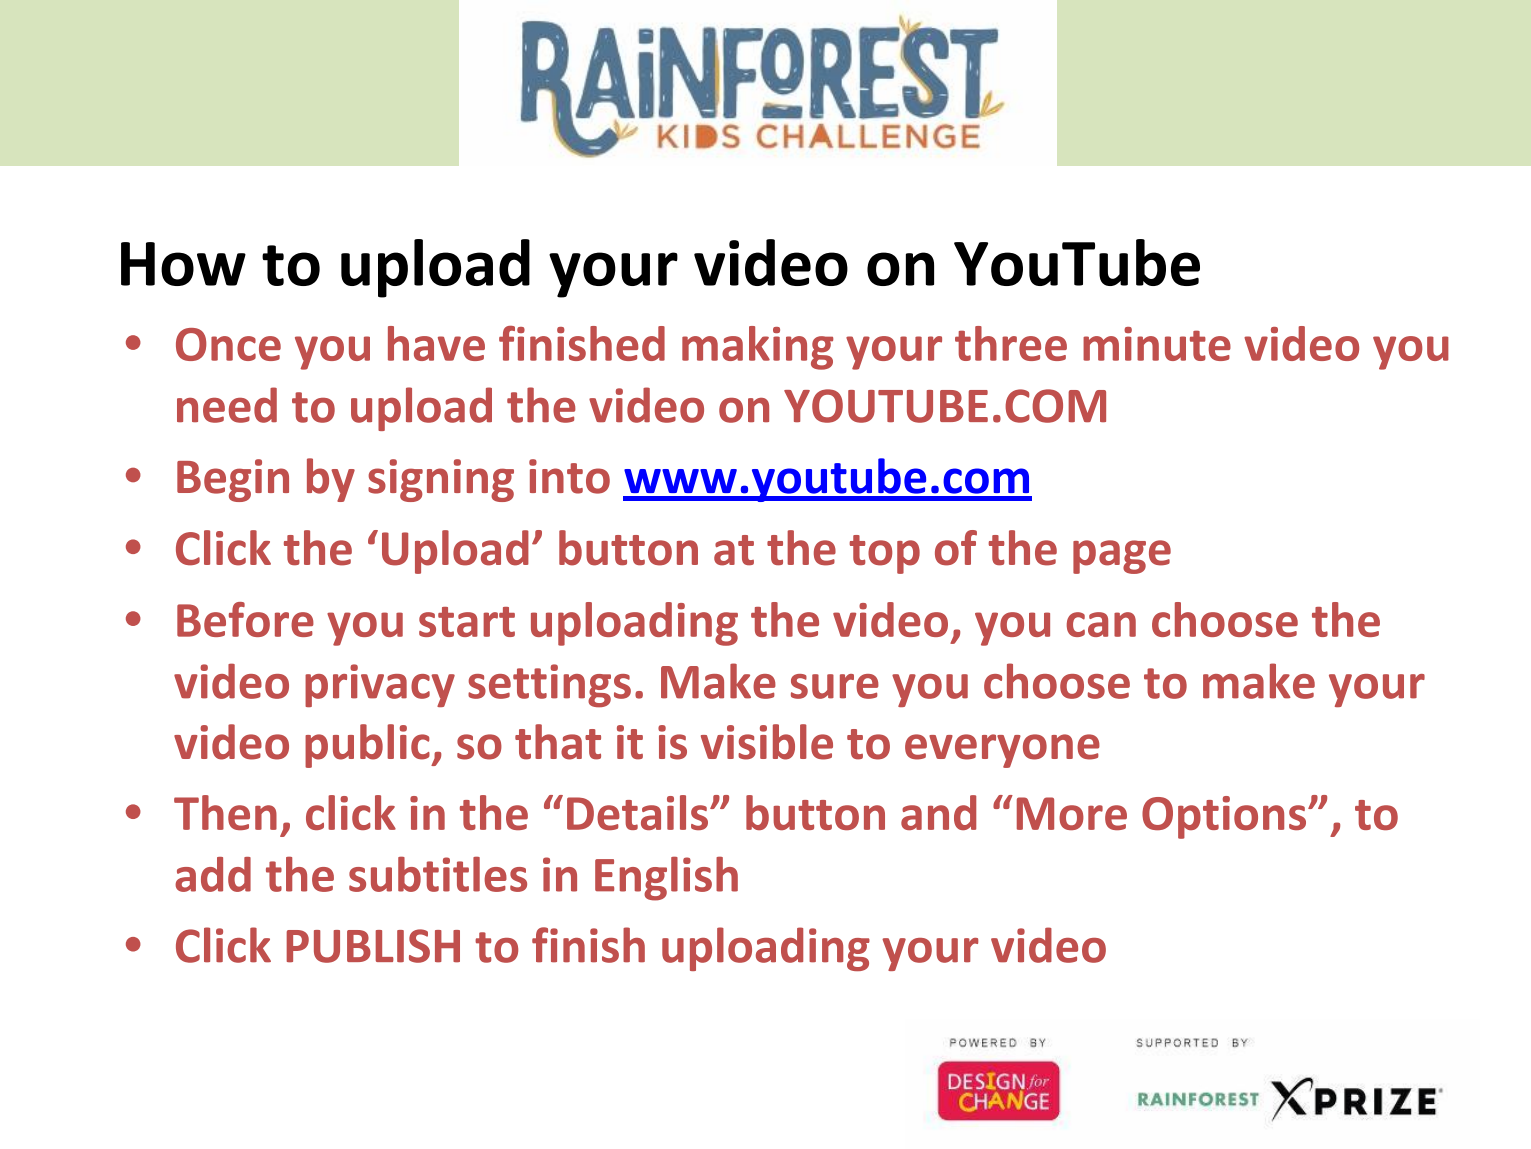 This screenshot has width=1531, height=1149. I want to click on PUBLISH, so click(373, 946).
